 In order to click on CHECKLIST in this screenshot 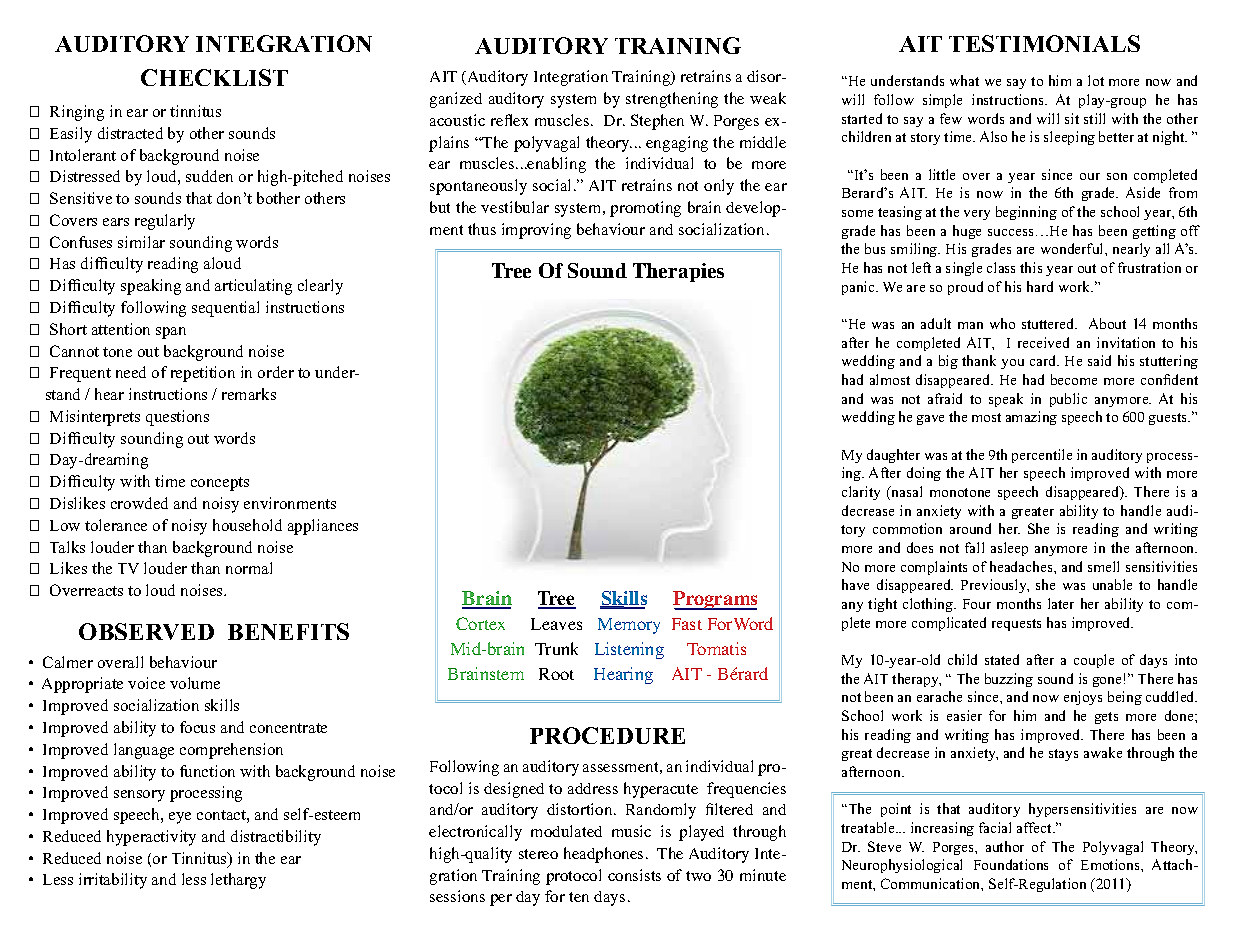, I will do `click(214, 77)`.
